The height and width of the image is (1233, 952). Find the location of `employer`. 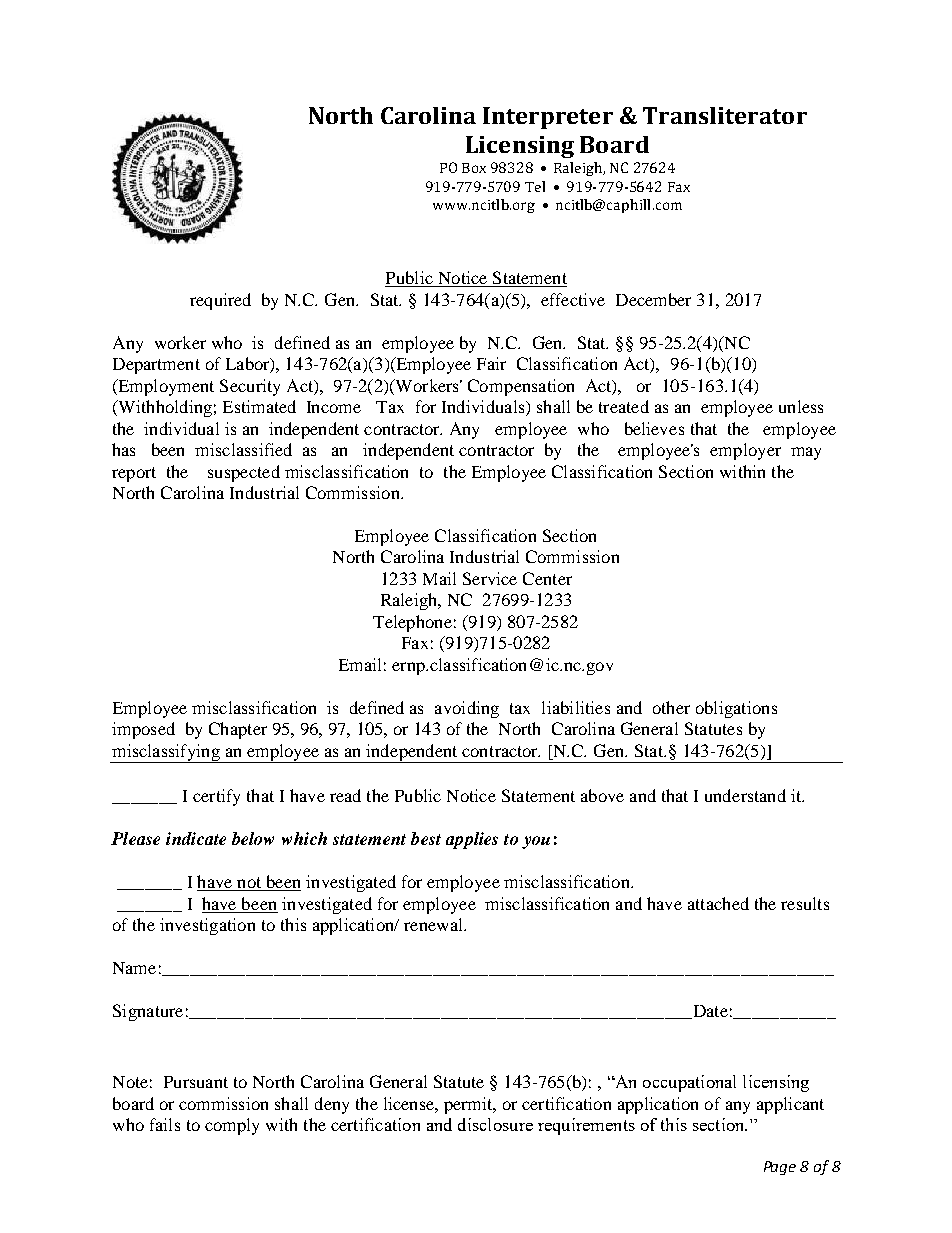

employer is located at coordinates (745, 451).
